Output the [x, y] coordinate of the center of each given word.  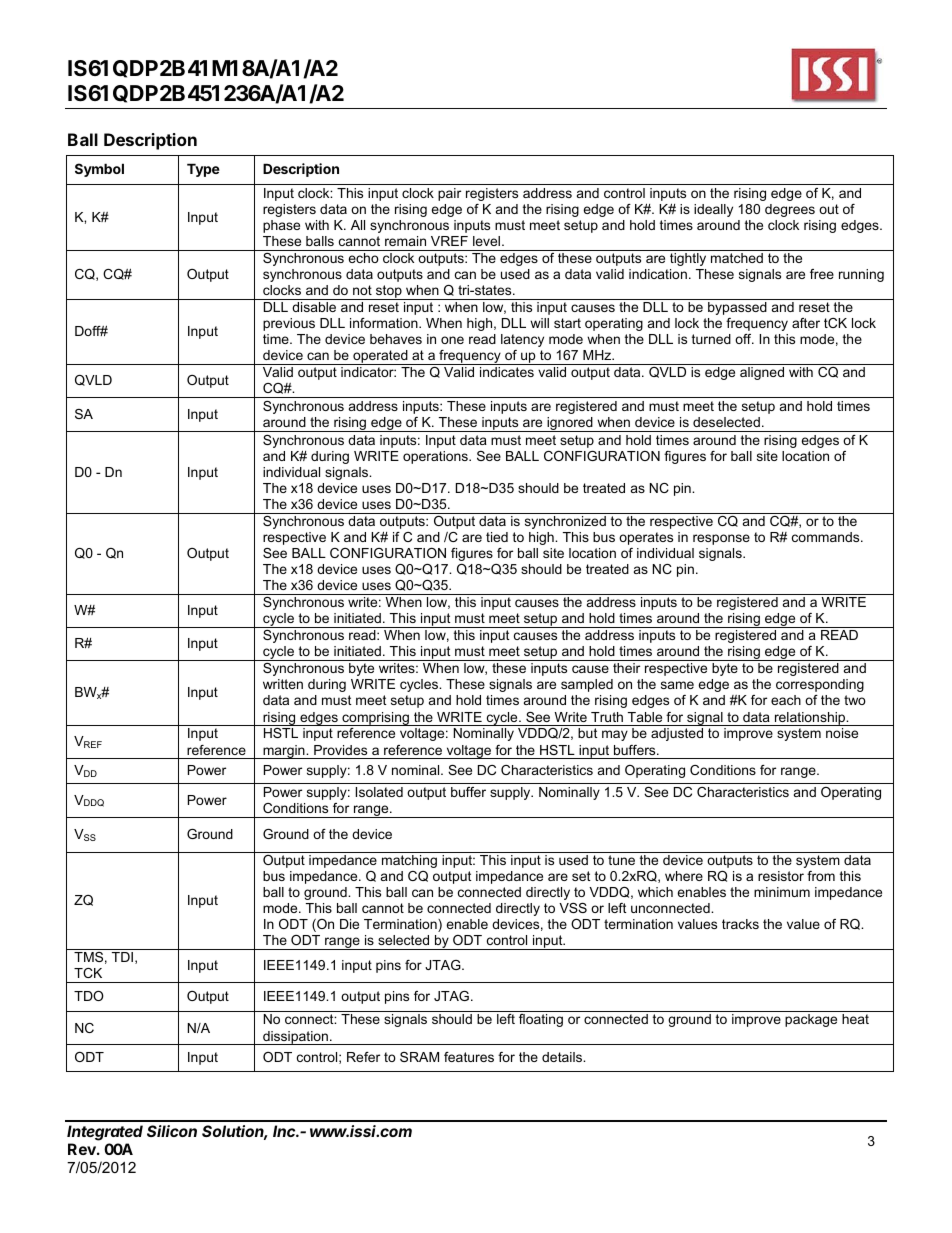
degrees [790, 210]
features [469, 1057]
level [488, 241]
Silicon [172, 1131]
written [283, 684]
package [811, 1020]
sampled [587, 685]
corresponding [820, 685]
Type [203, 170]
